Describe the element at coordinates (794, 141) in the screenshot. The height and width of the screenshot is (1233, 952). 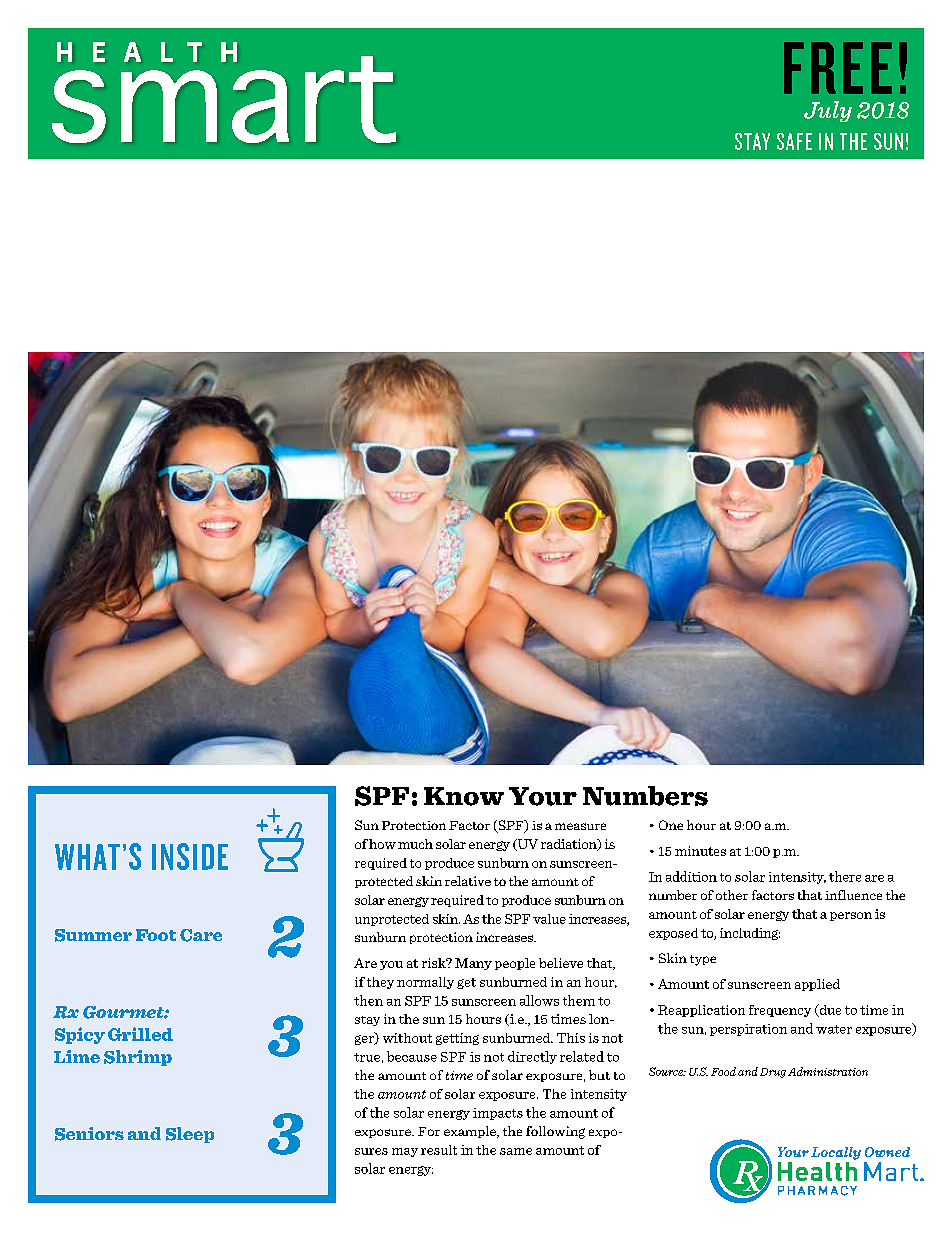
I see `SAFE` at that location.
